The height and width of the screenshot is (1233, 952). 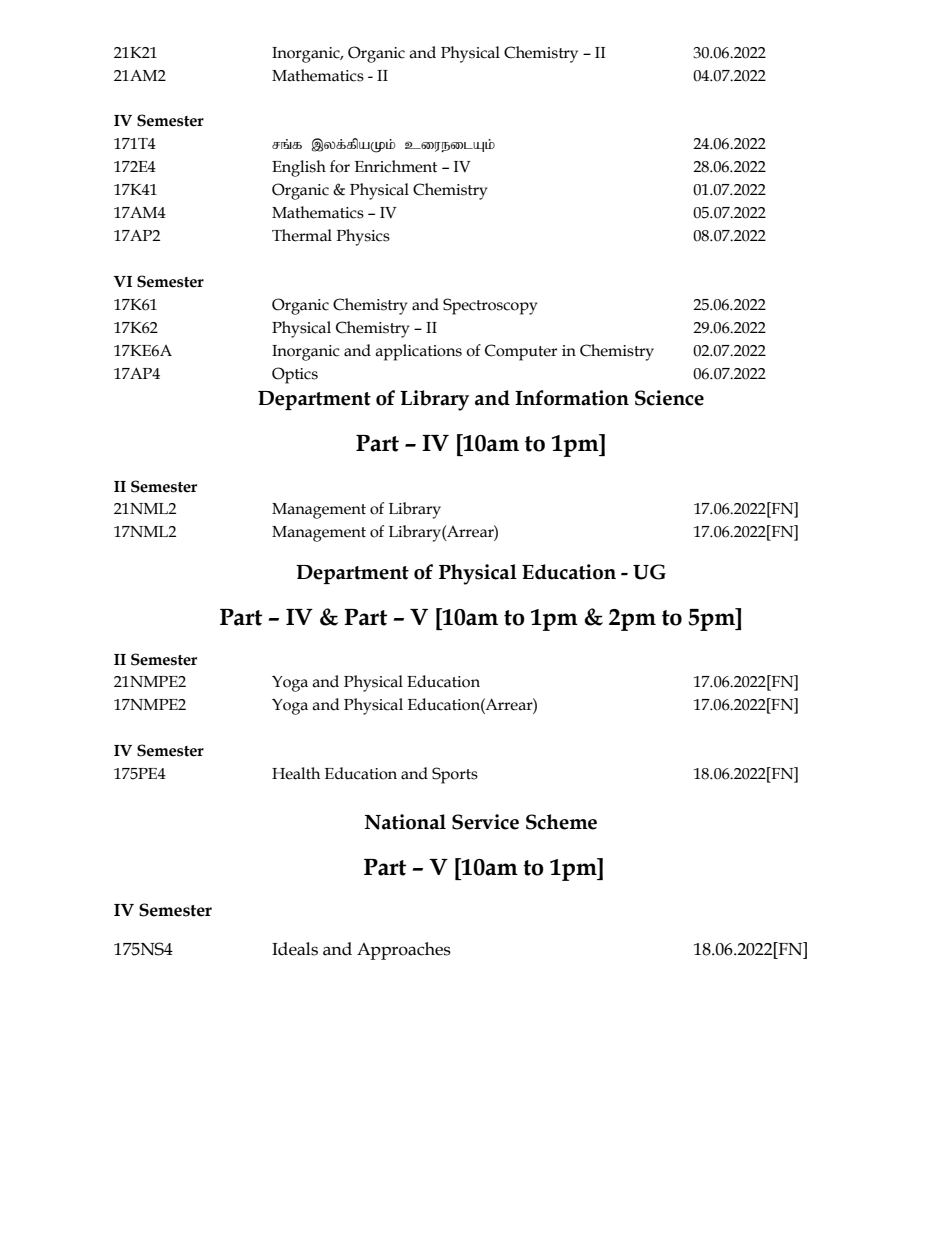 I want to click on Science, so click(x=669, y=398).
